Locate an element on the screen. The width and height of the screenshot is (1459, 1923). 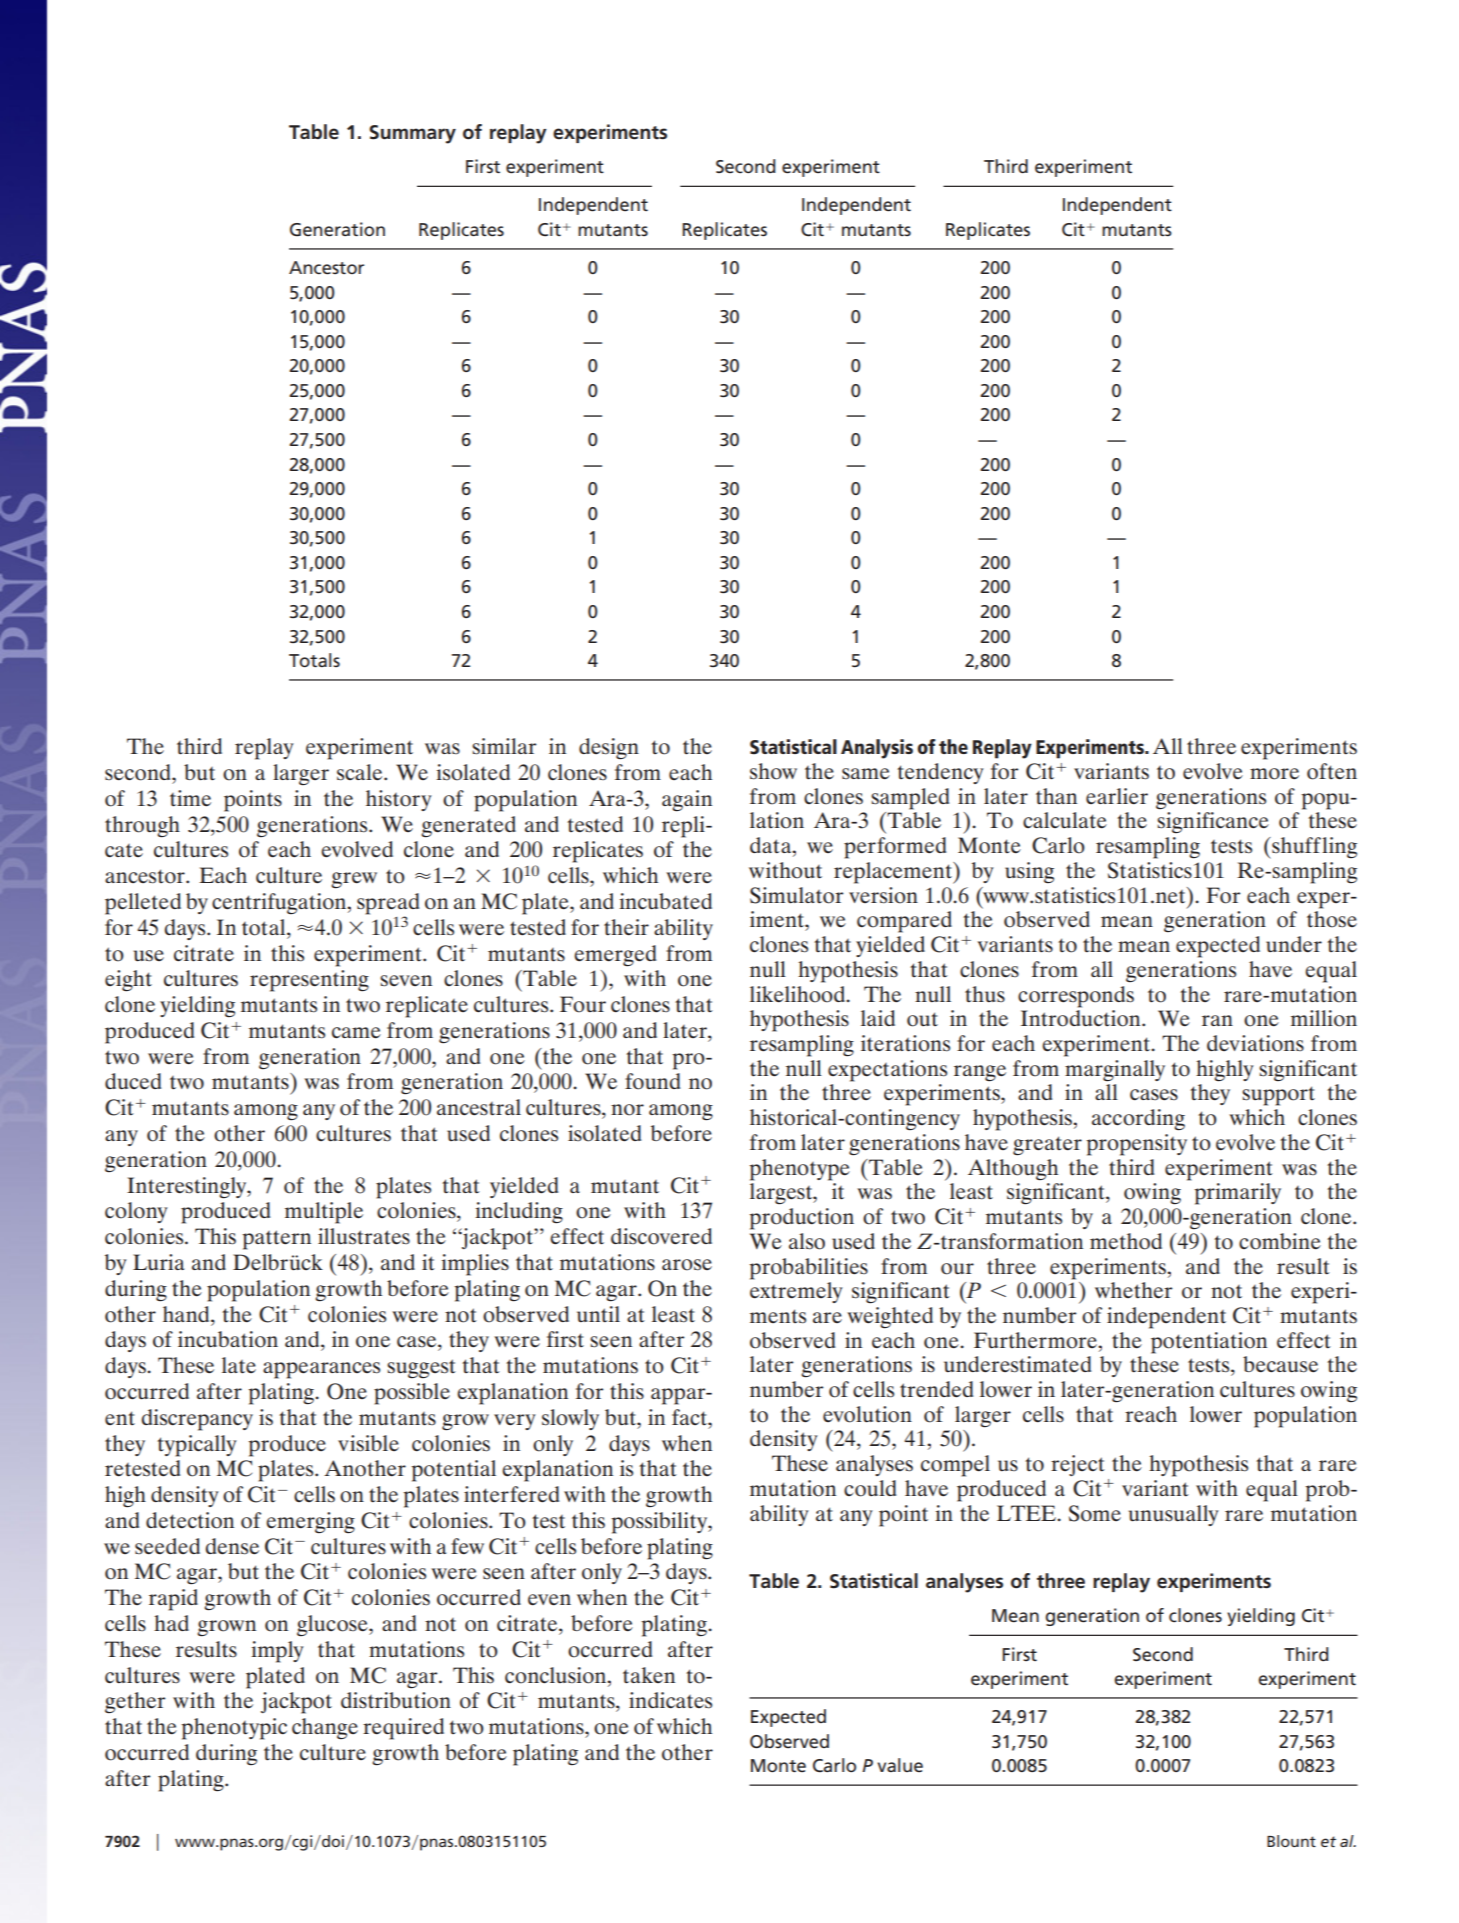
earlier is located at coordinates (1117, 796).
